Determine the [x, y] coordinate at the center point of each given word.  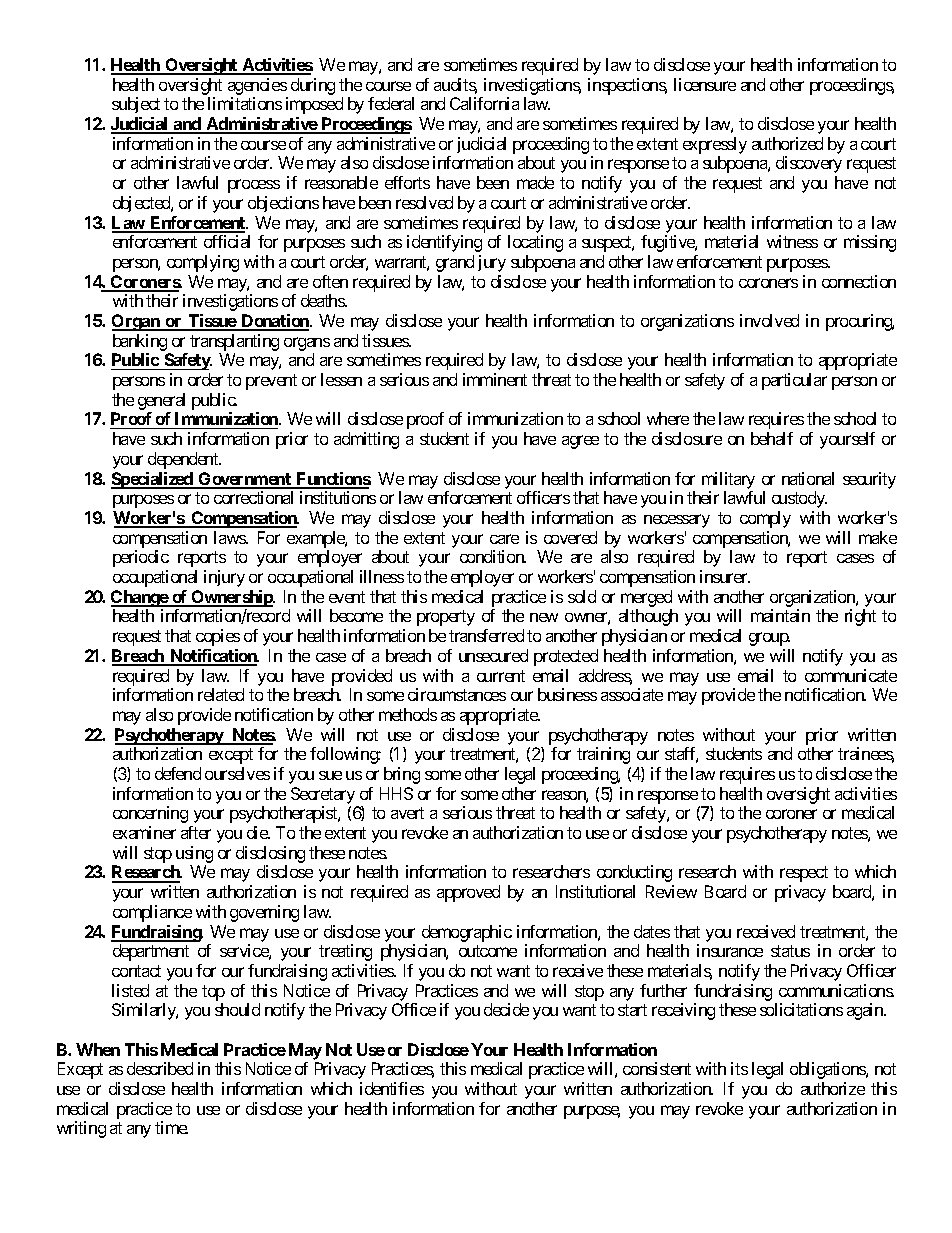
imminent [495, 379]
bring [402, 775]
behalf [772, 438]
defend [178, 773]
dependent [184, 460]
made [535, 182]
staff [681, 755]
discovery [809, 164]
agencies [257, 86]
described [160, 1068]
